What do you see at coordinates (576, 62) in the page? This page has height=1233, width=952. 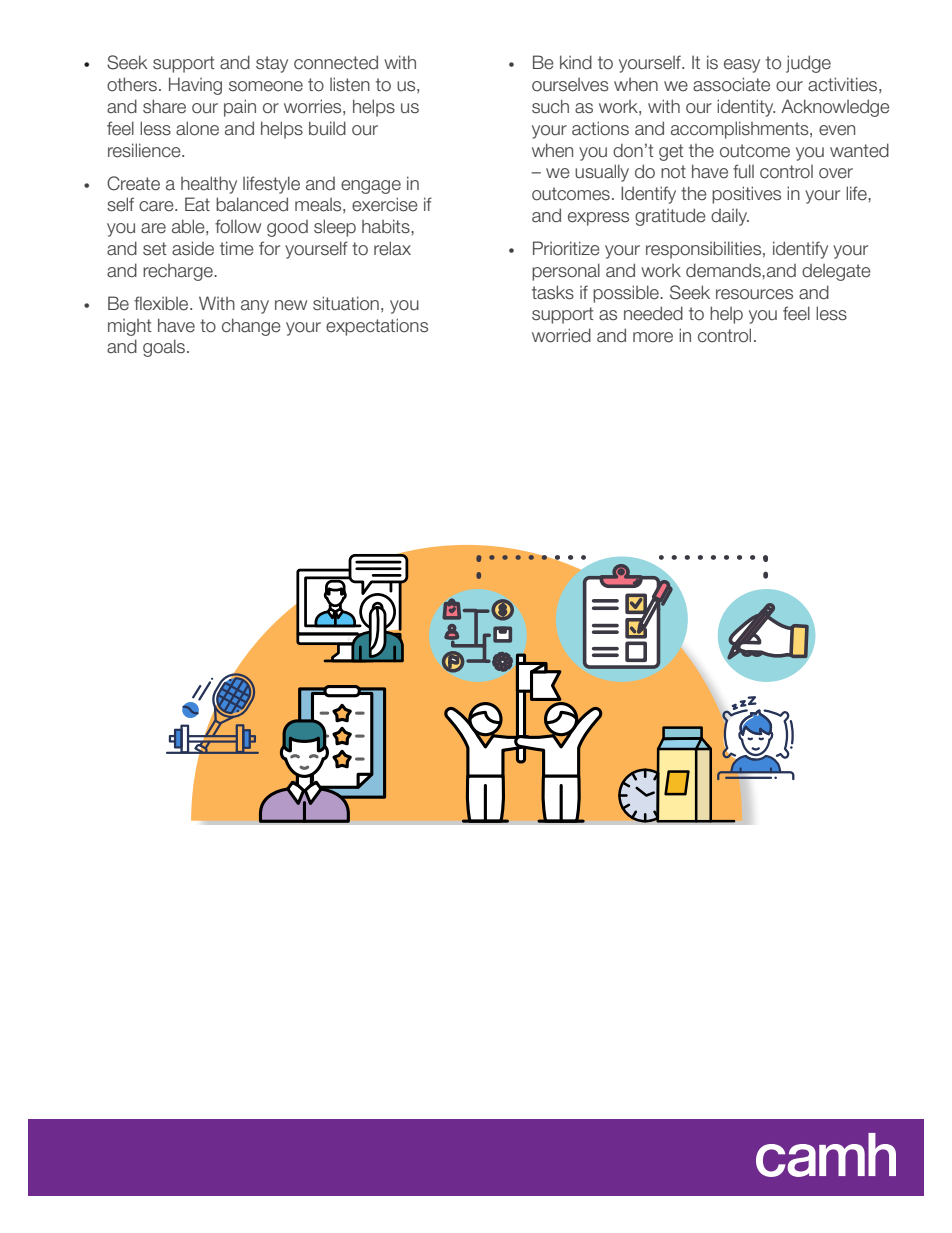 I see `kind` at bounding box center [576, 62].
